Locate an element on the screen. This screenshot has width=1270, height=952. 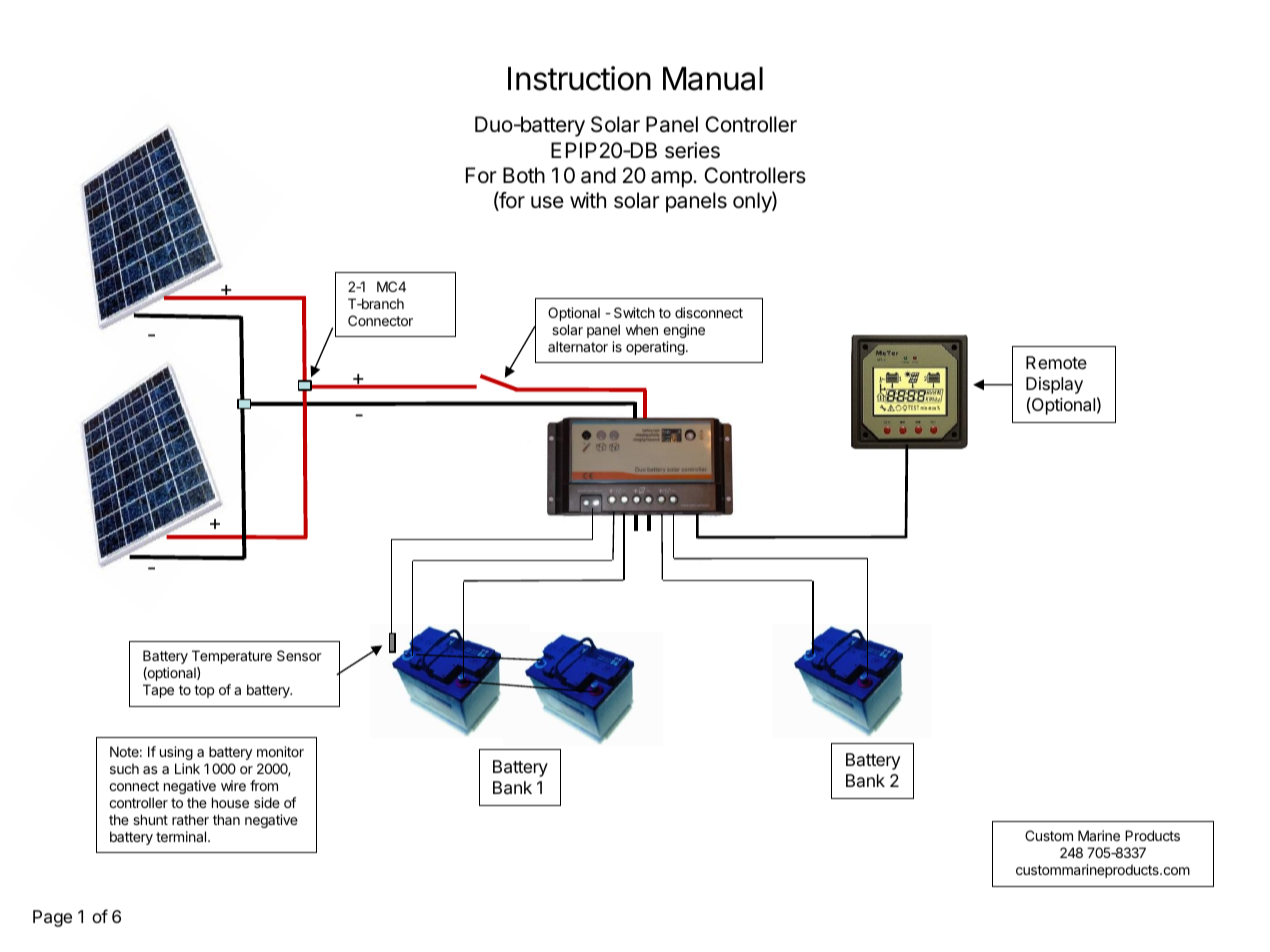
alternator is located at coordinates (578, 346).
